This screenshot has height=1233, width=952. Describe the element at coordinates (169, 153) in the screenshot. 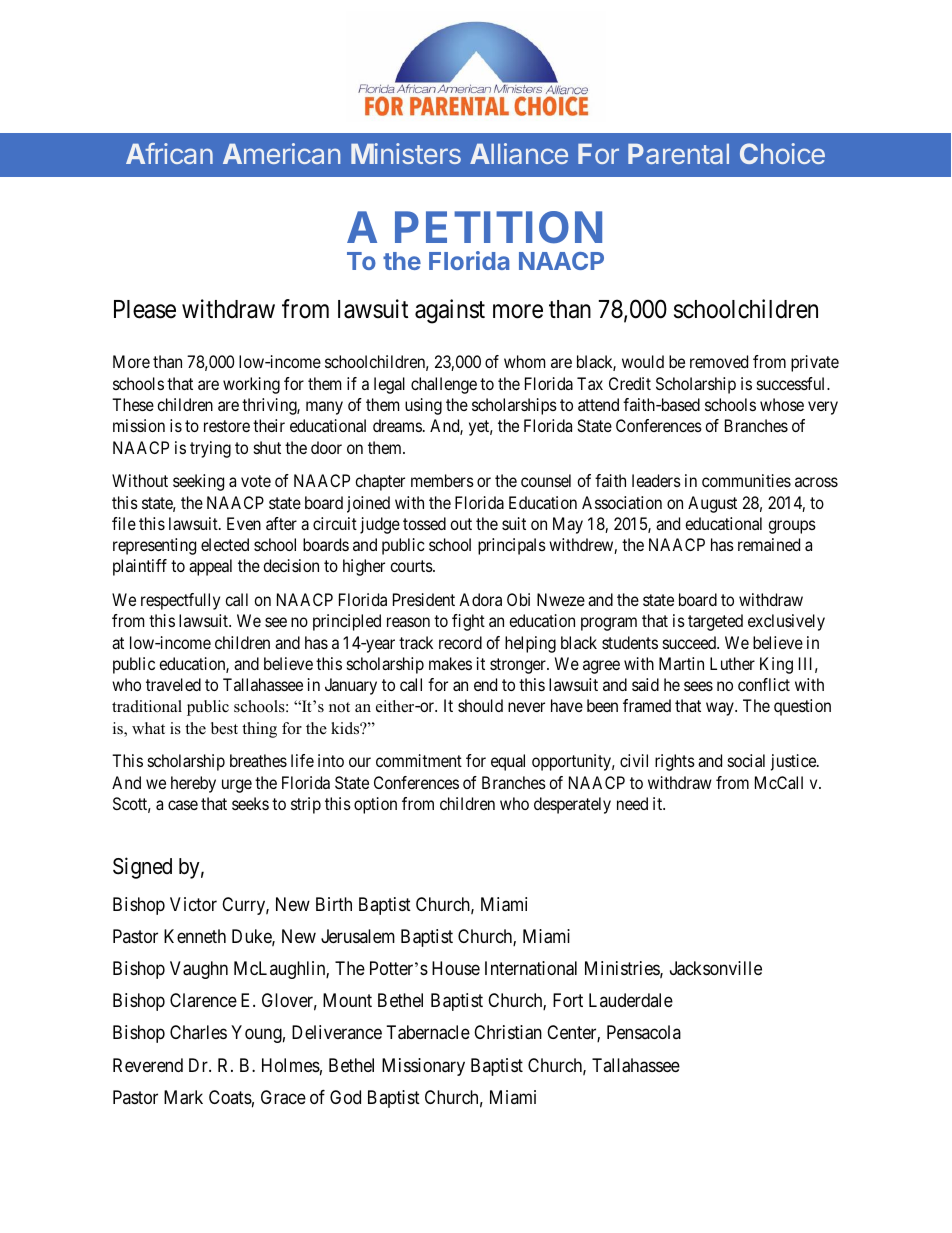

I see `African` at that location.
